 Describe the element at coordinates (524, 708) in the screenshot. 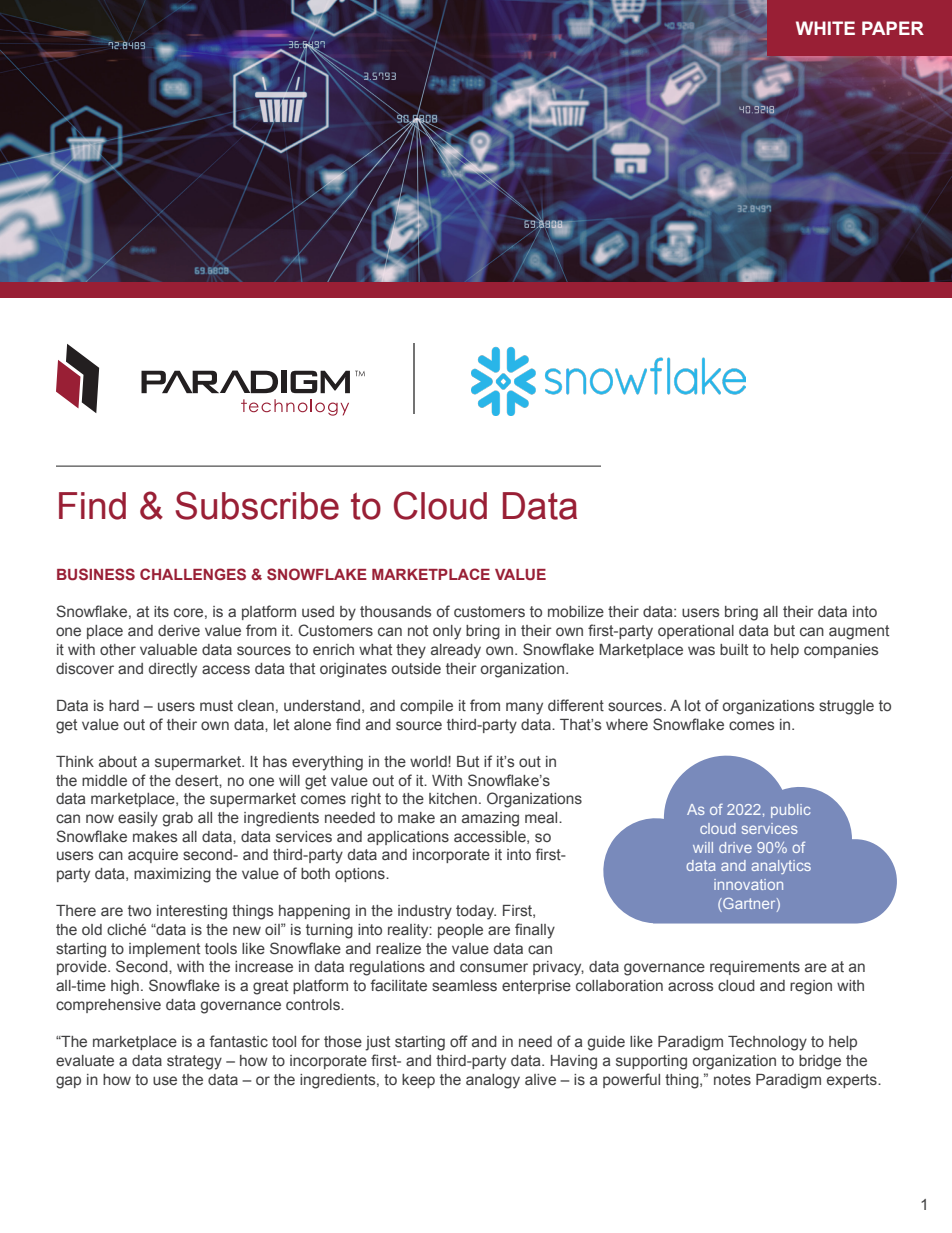

I see `many` at that location.
